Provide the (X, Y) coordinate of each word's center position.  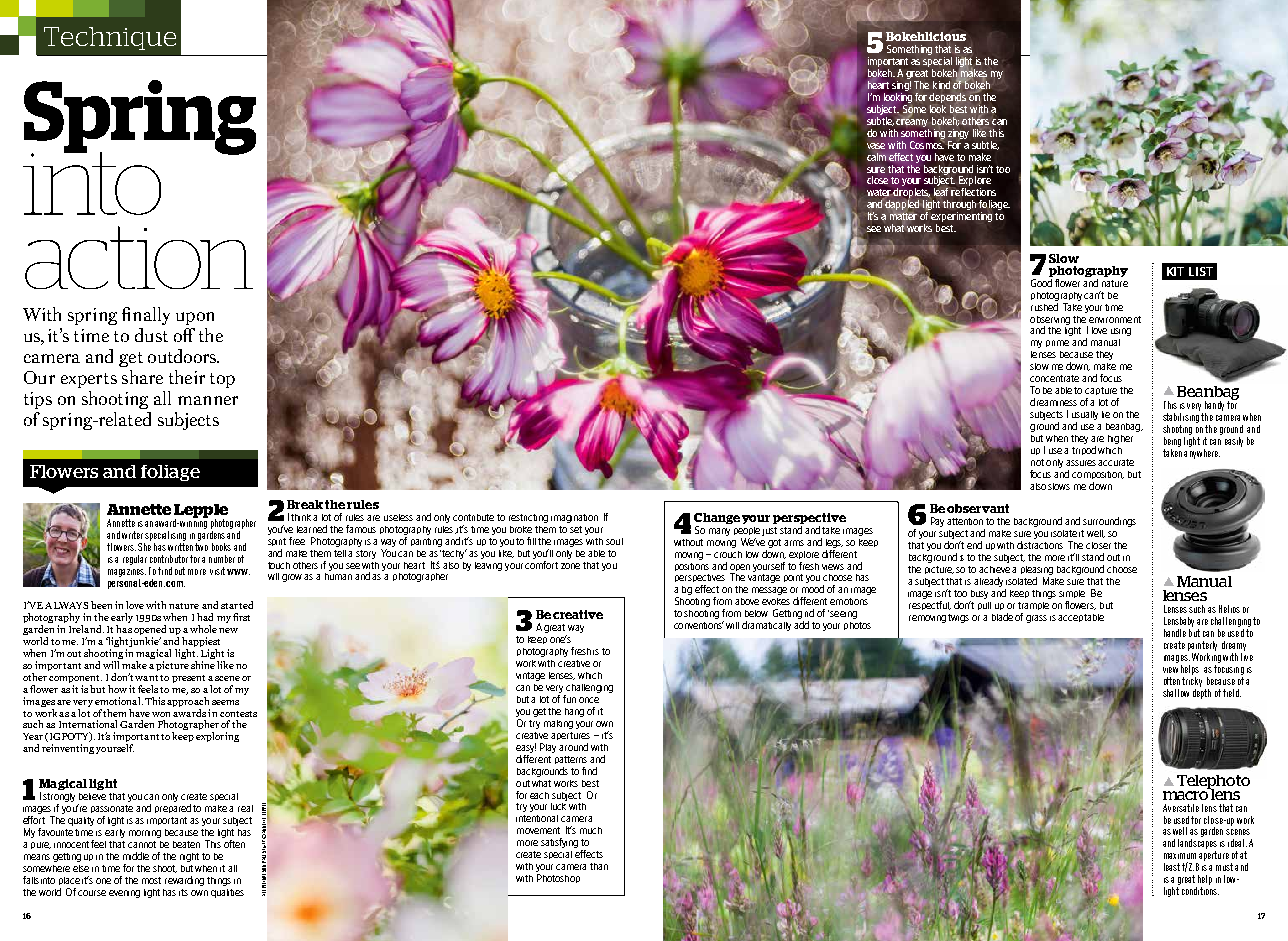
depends (947, 98)
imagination (574, 518)
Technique (110, 38)
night (189, 857)
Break (305, 504)
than (599, 866)
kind (941, 85)
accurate (1116, 462)
